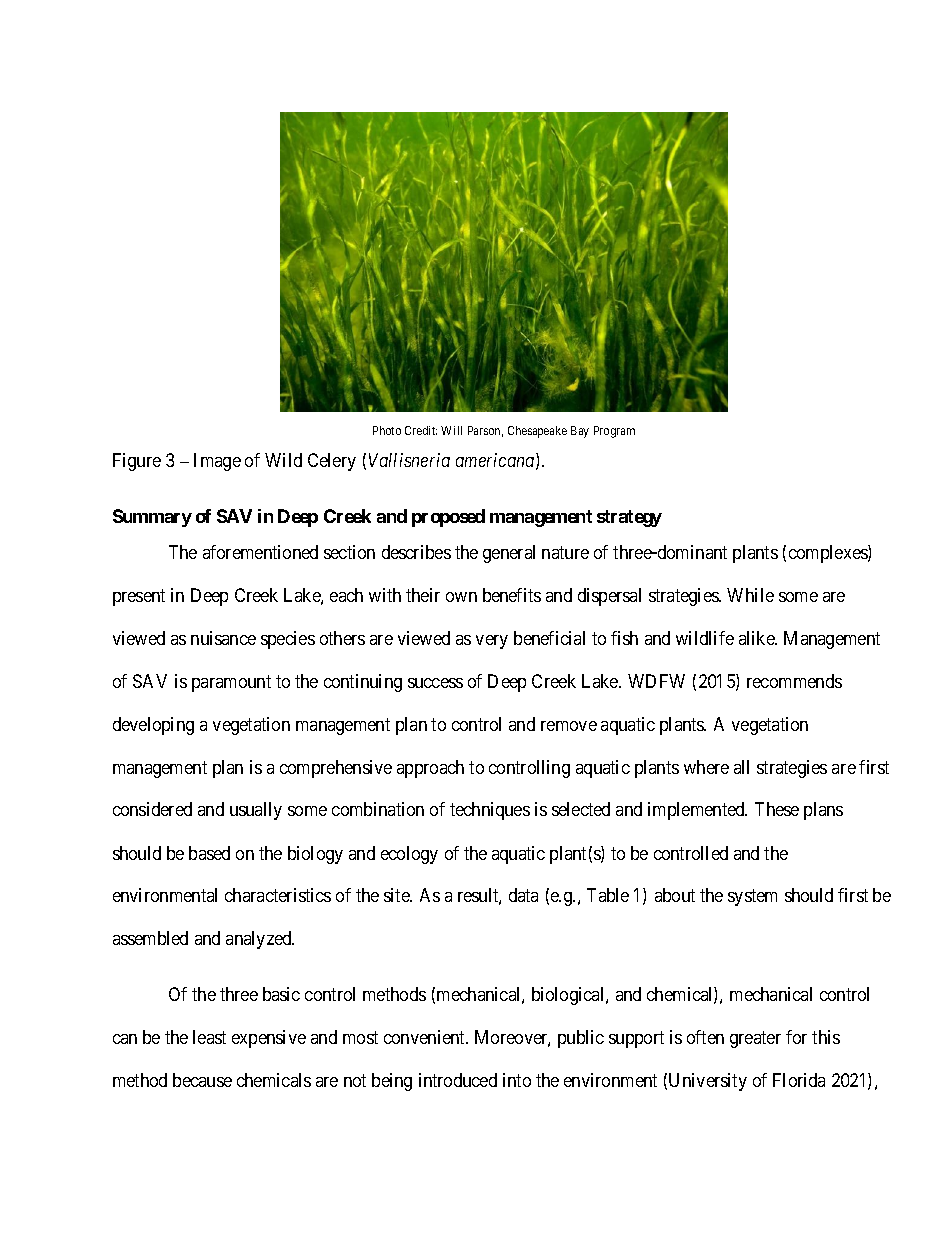 The image size is (952, 1233). What do you see at coordinates (752, 898) in the screenshot?
I see `system` at bounding box center [752, 898].
